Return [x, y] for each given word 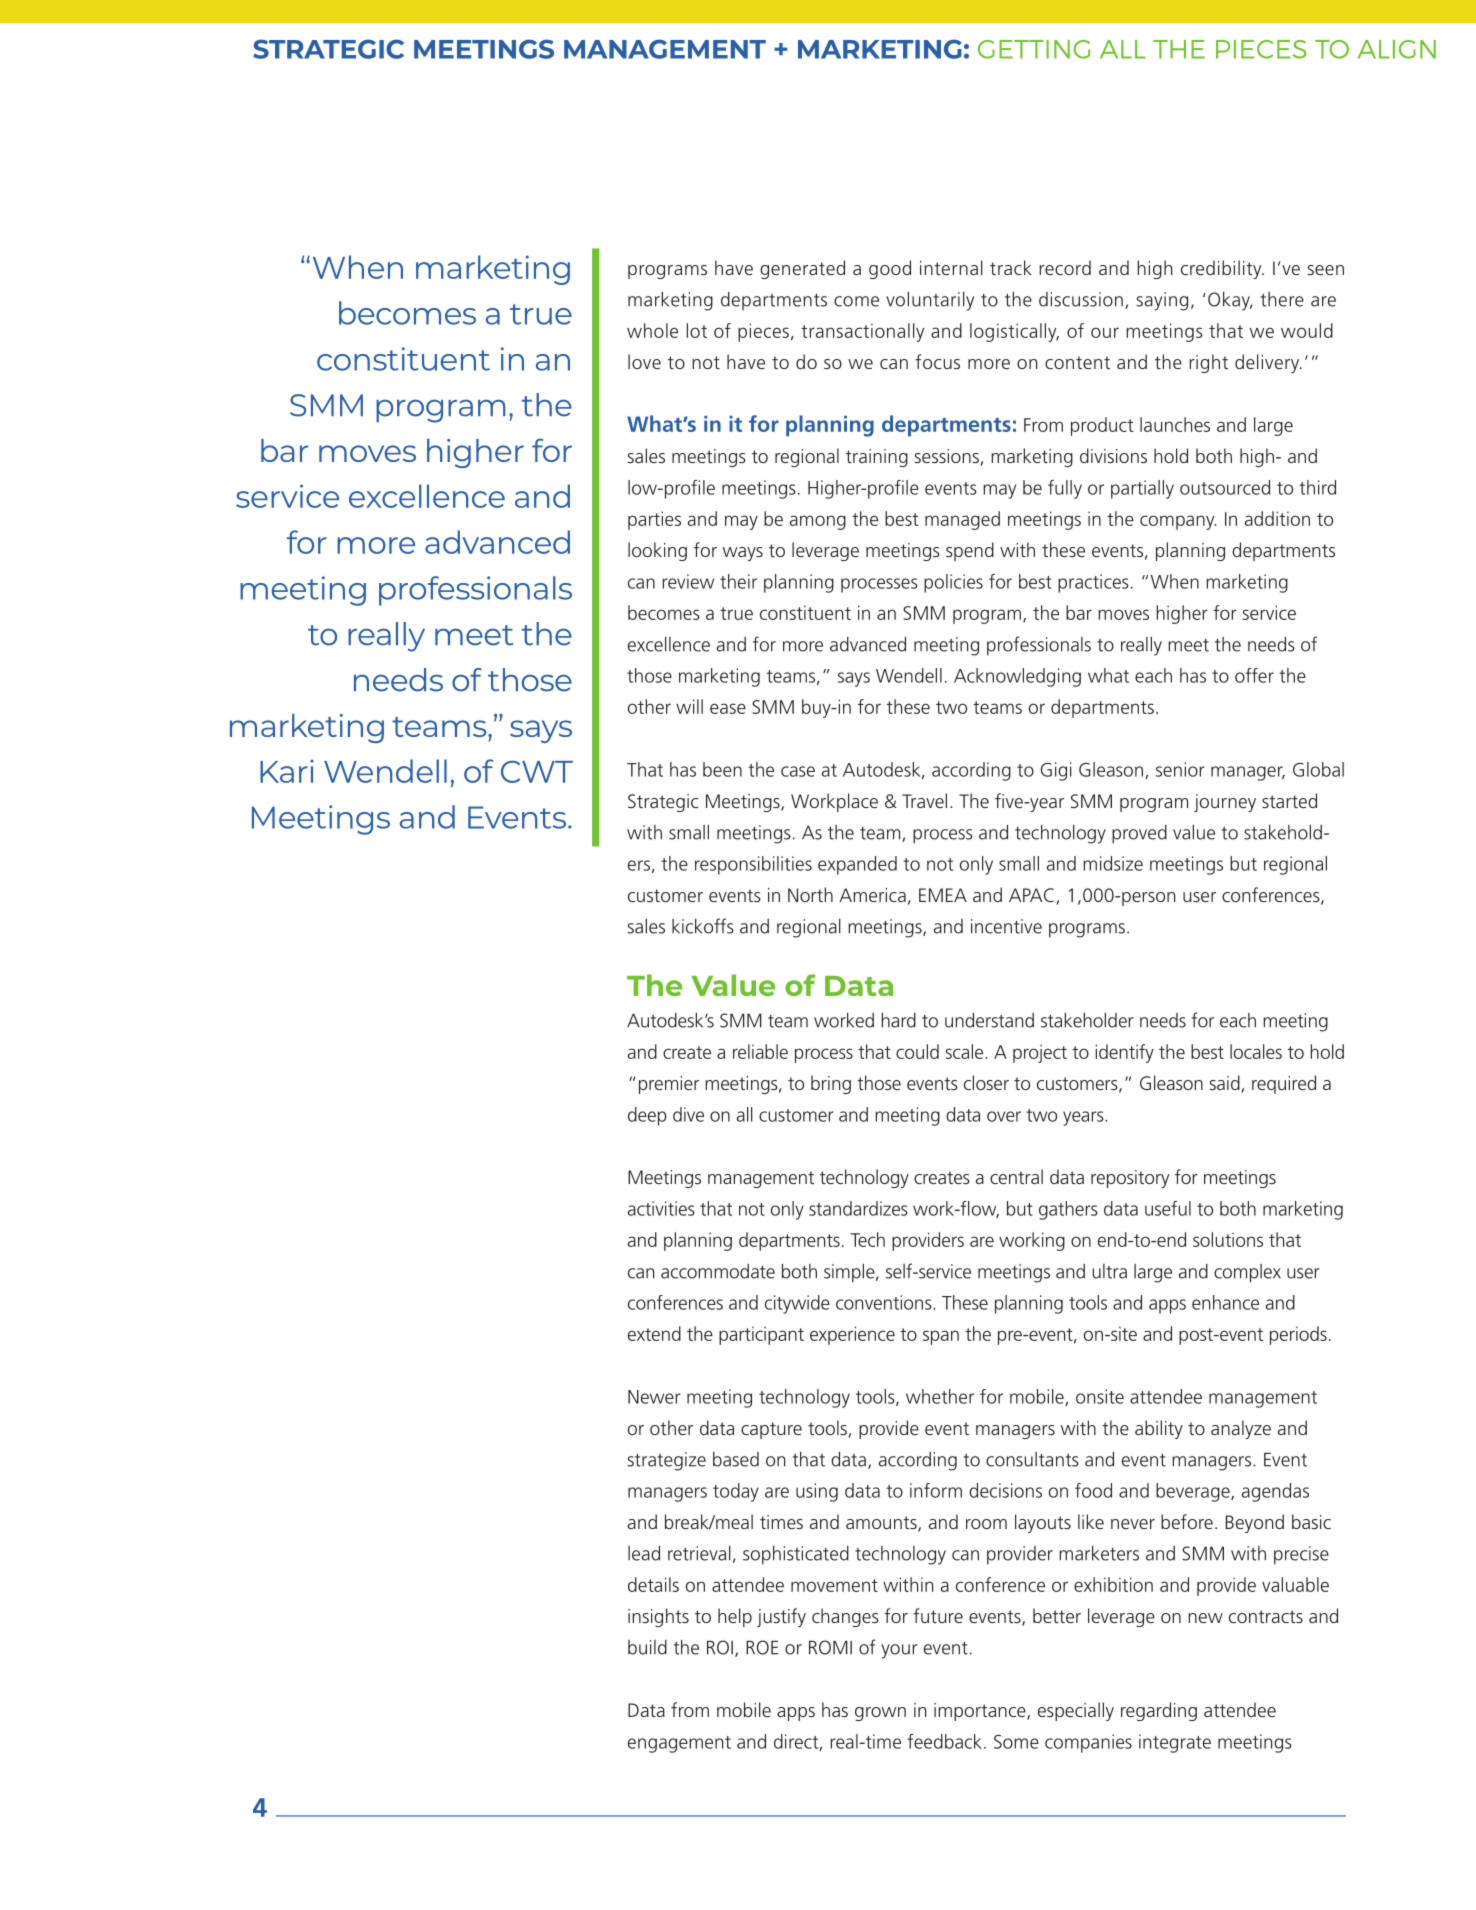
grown [880, 1714]
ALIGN [1397, 49]
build [647, 1647]
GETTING [1034, 49]
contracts [1266, 1616]
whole [652, 330]
